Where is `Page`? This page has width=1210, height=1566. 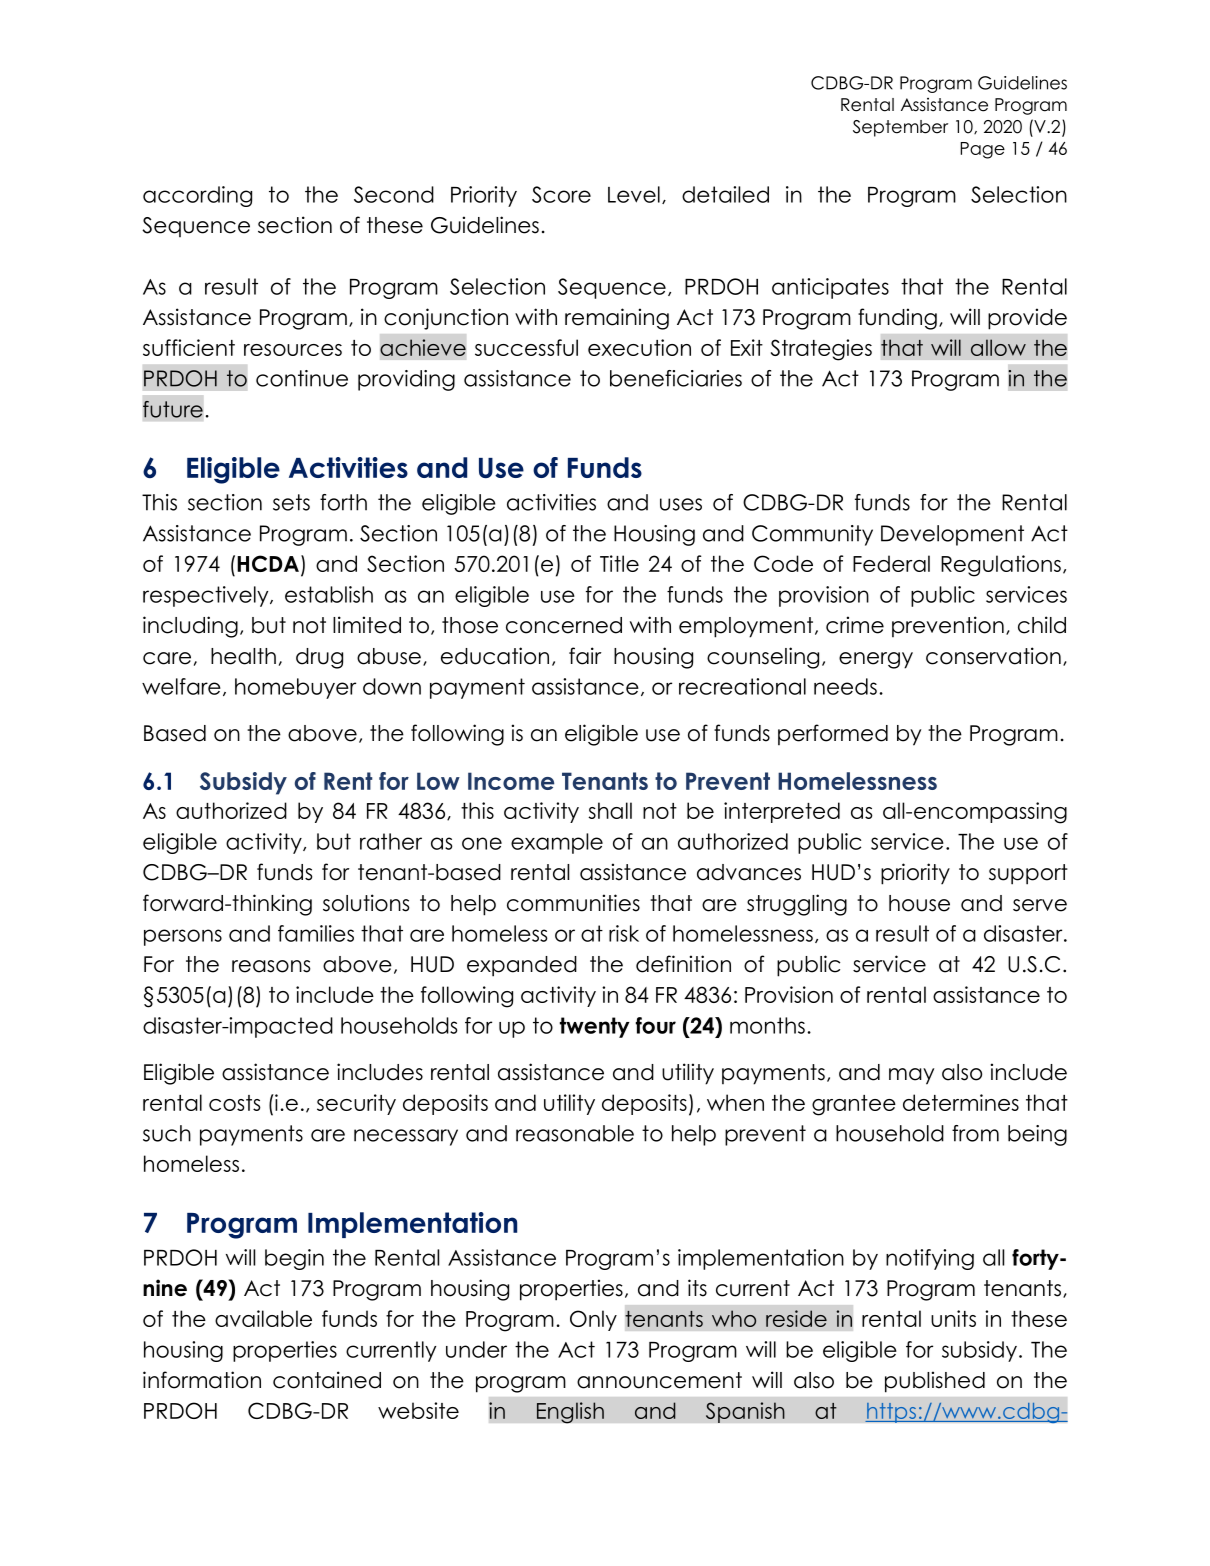 Page is located at coordinates (982, 150).
